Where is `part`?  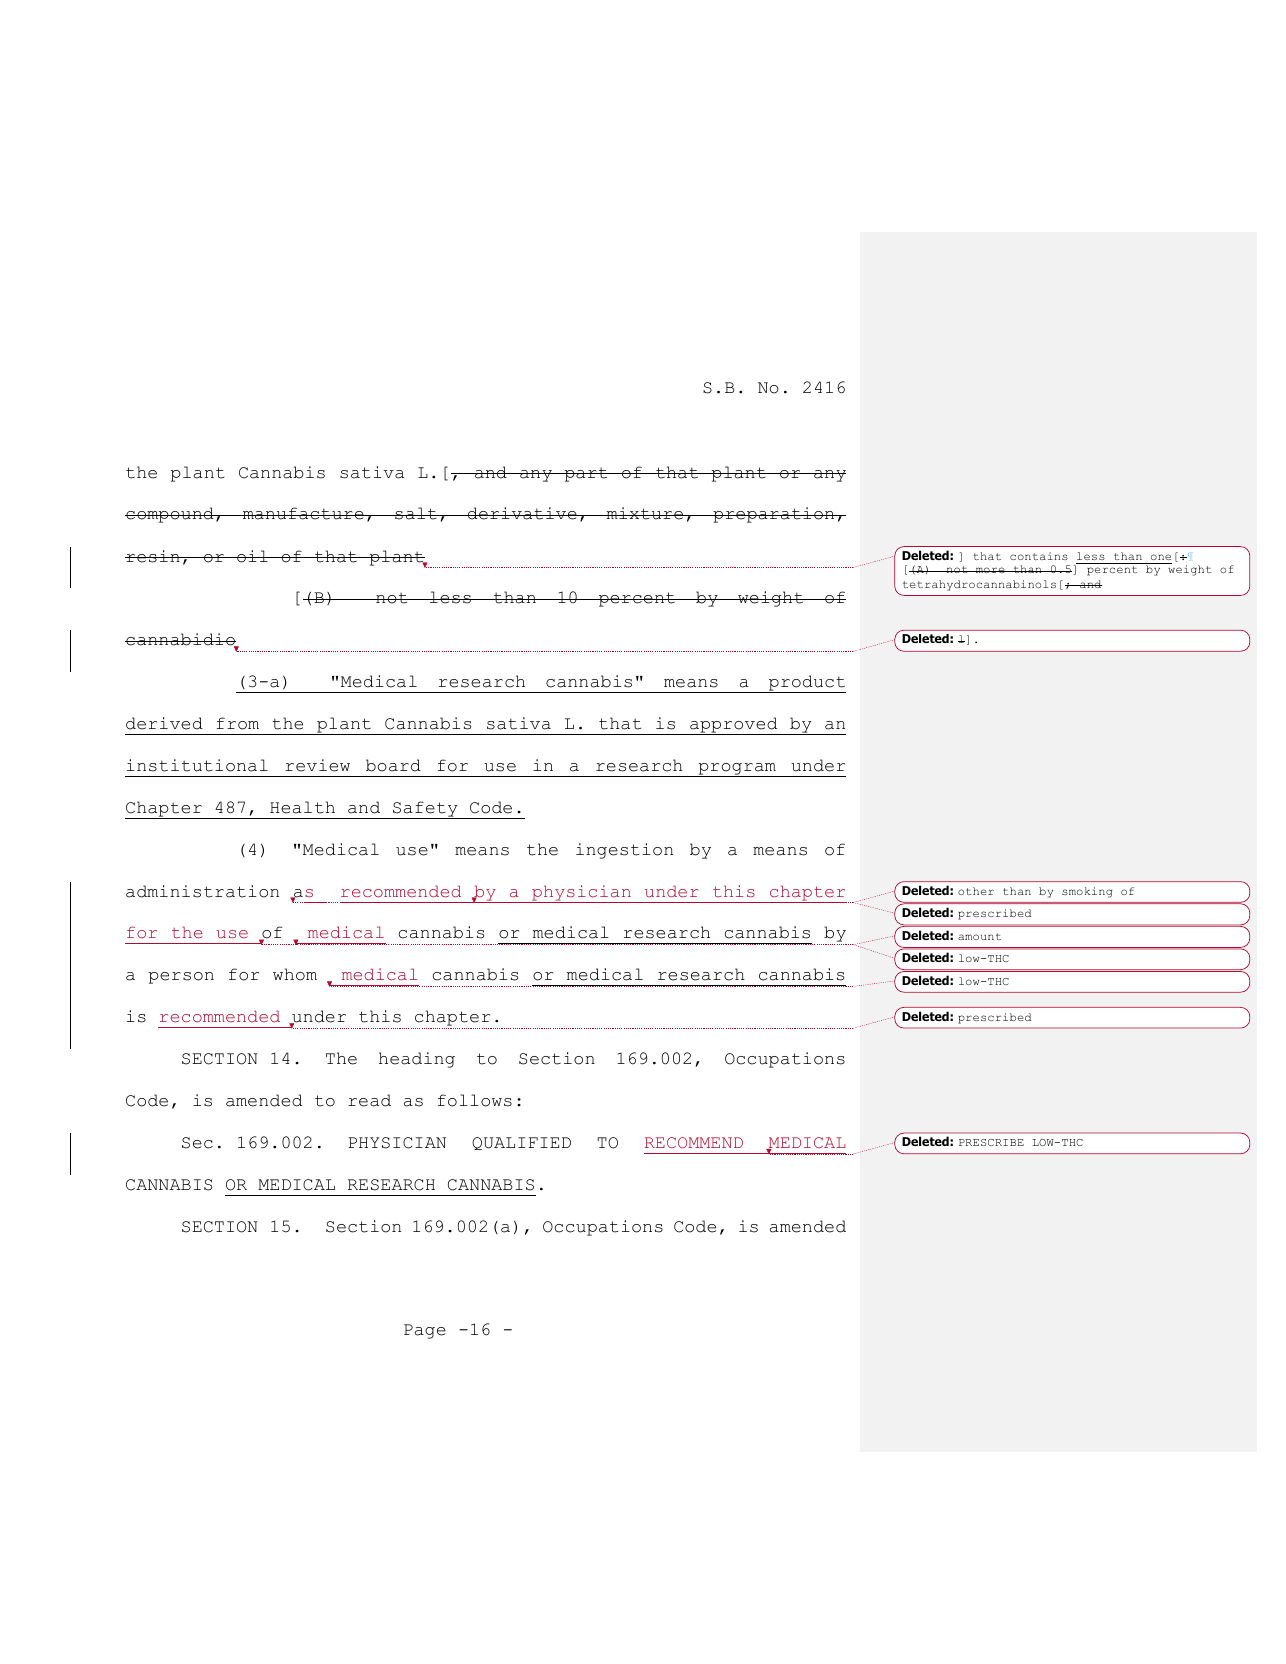
part is located at coordinates (586, 474).
